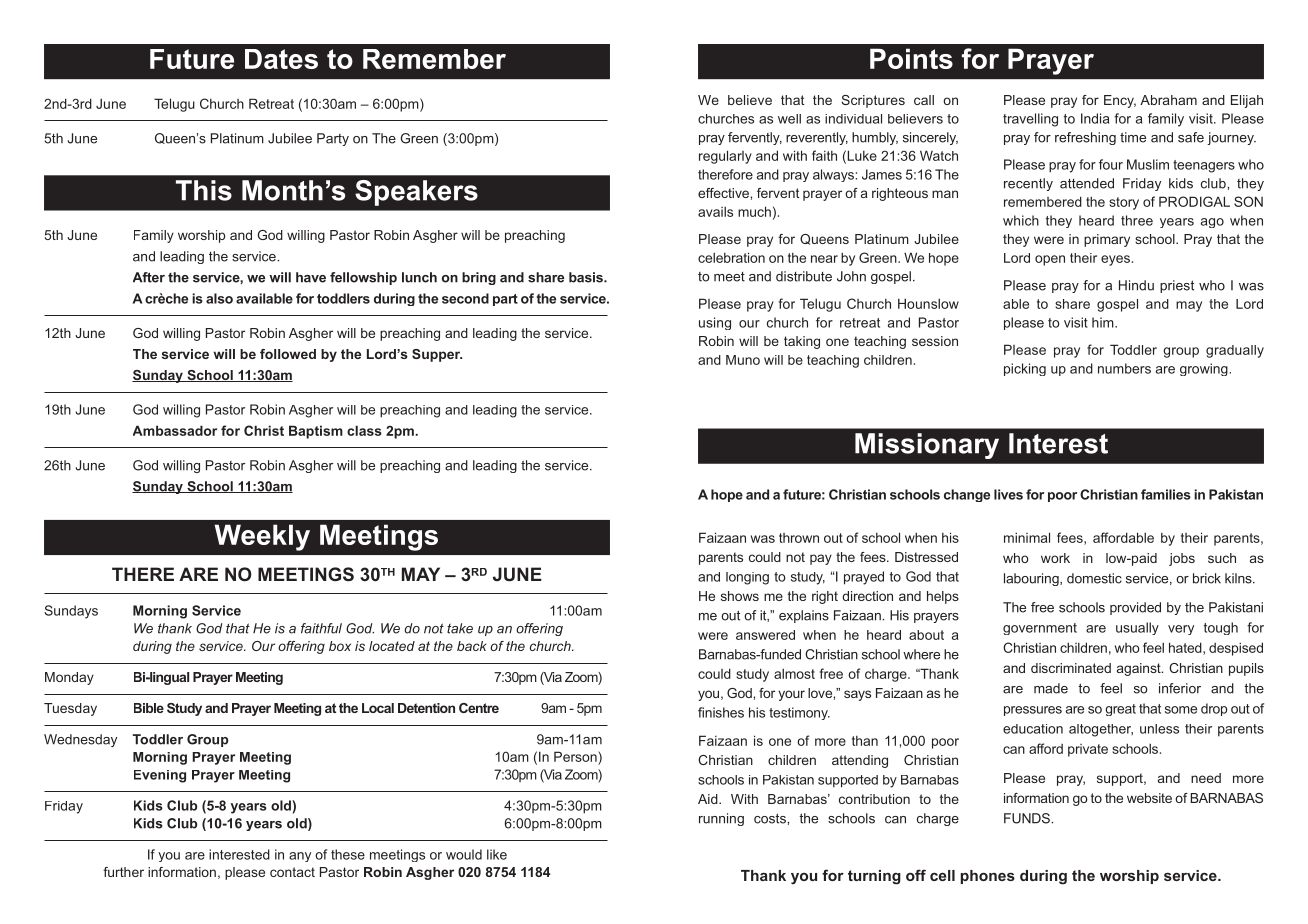 This document has width=1308, height=924. I want to click on well, so click(789, 119).
